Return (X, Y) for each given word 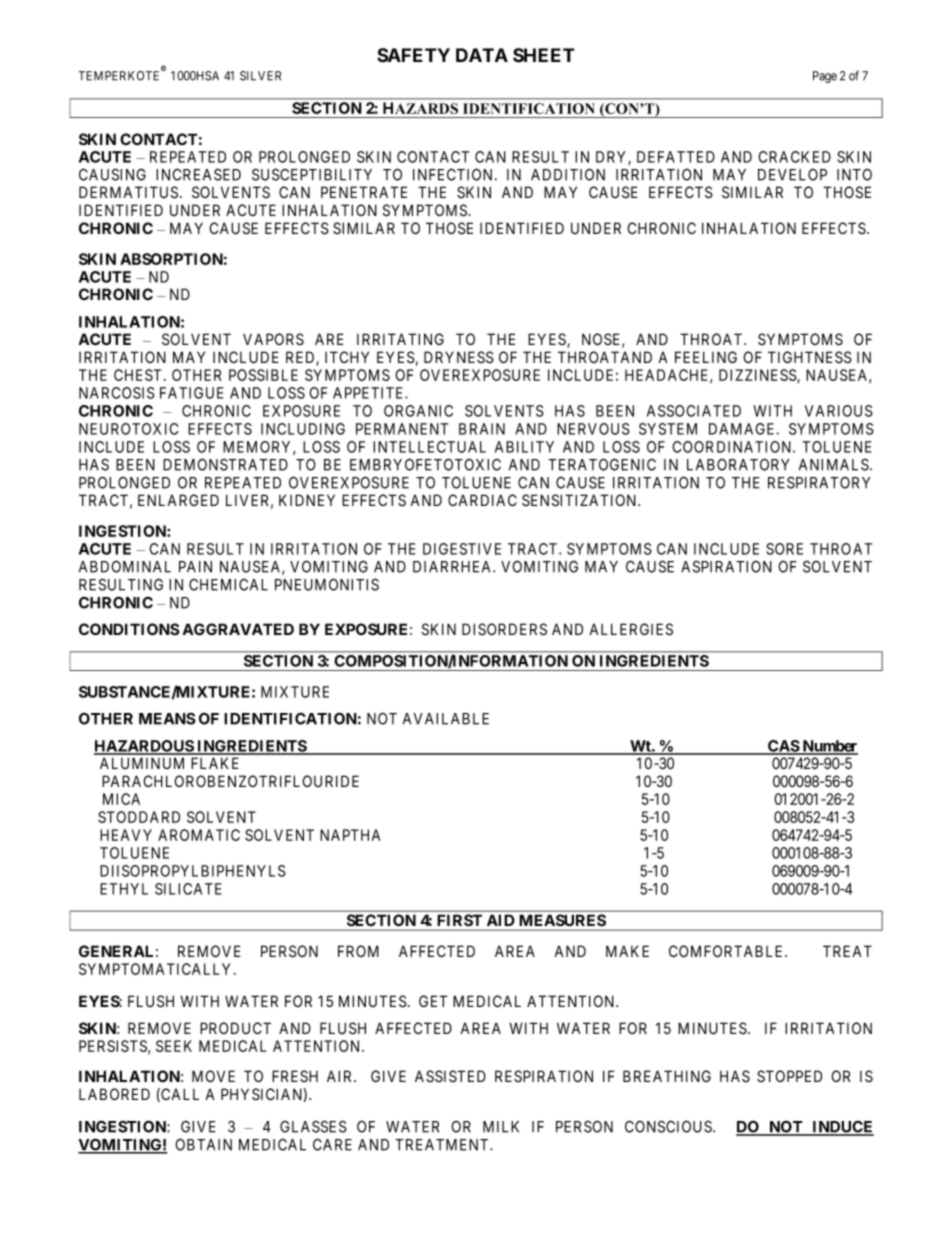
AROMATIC (199, 835)
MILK (501, 1127)
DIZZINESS (758, 376)
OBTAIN (203, 1144)
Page (825, 77)
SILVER (260, 76)
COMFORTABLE (727, 951)
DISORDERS (504, 629)
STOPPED (789, 1076)
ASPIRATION (726, 566)
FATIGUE (191, 393)
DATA (482, 55)
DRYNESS (459, 357)
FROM (358, 951)
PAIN (195, 567)
